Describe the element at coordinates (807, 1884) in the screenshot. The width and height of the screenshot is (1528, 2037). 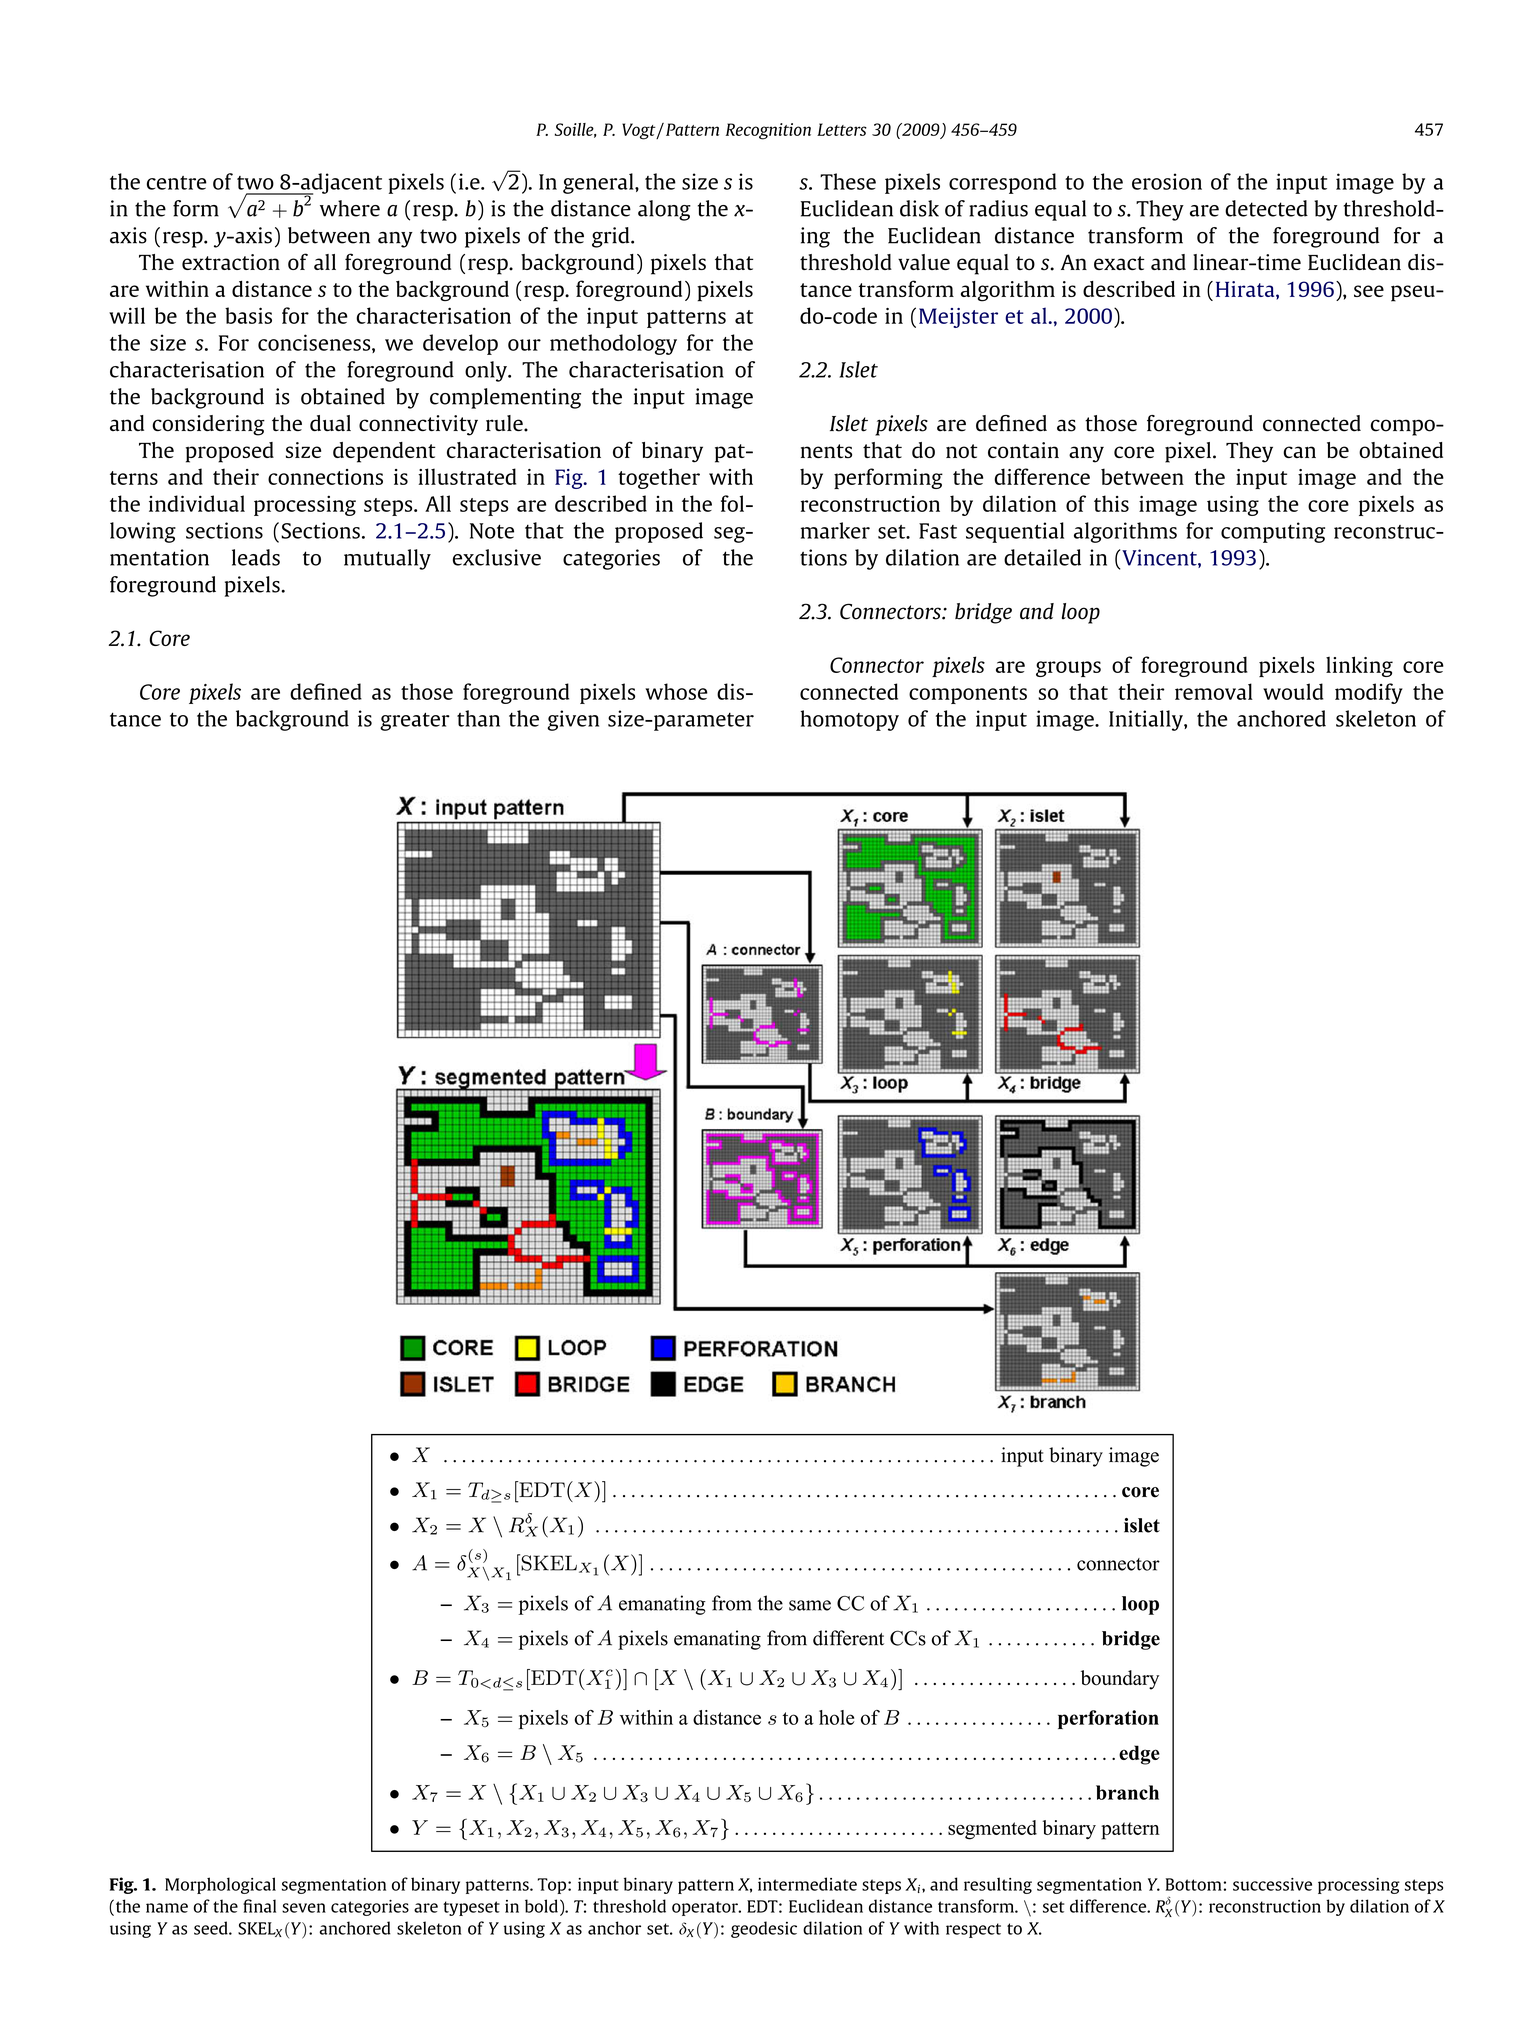
I see `intermediate` at that location.
